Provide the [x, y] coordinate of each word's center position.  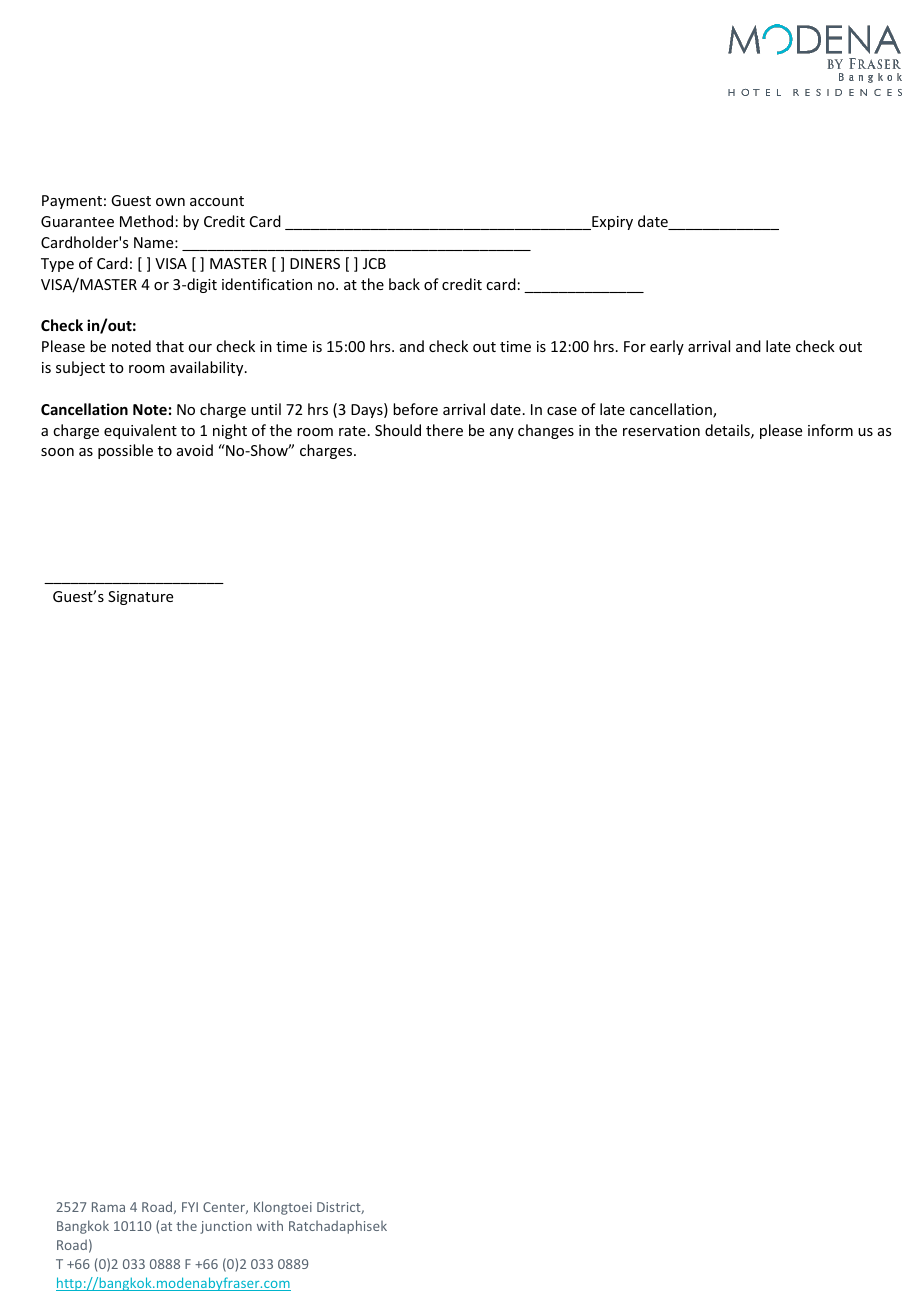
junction [226, 1227]
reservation [661, 430]
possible [125, 451]
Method [146, 221]
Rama [108, 1207]
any [502, 433]
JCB [374, 263]
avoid [195, 450]
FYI [190, 1207]
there [444, 430]
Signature [140, 598]
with [270, 1225]
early [667, 347]
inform [830, 430]
